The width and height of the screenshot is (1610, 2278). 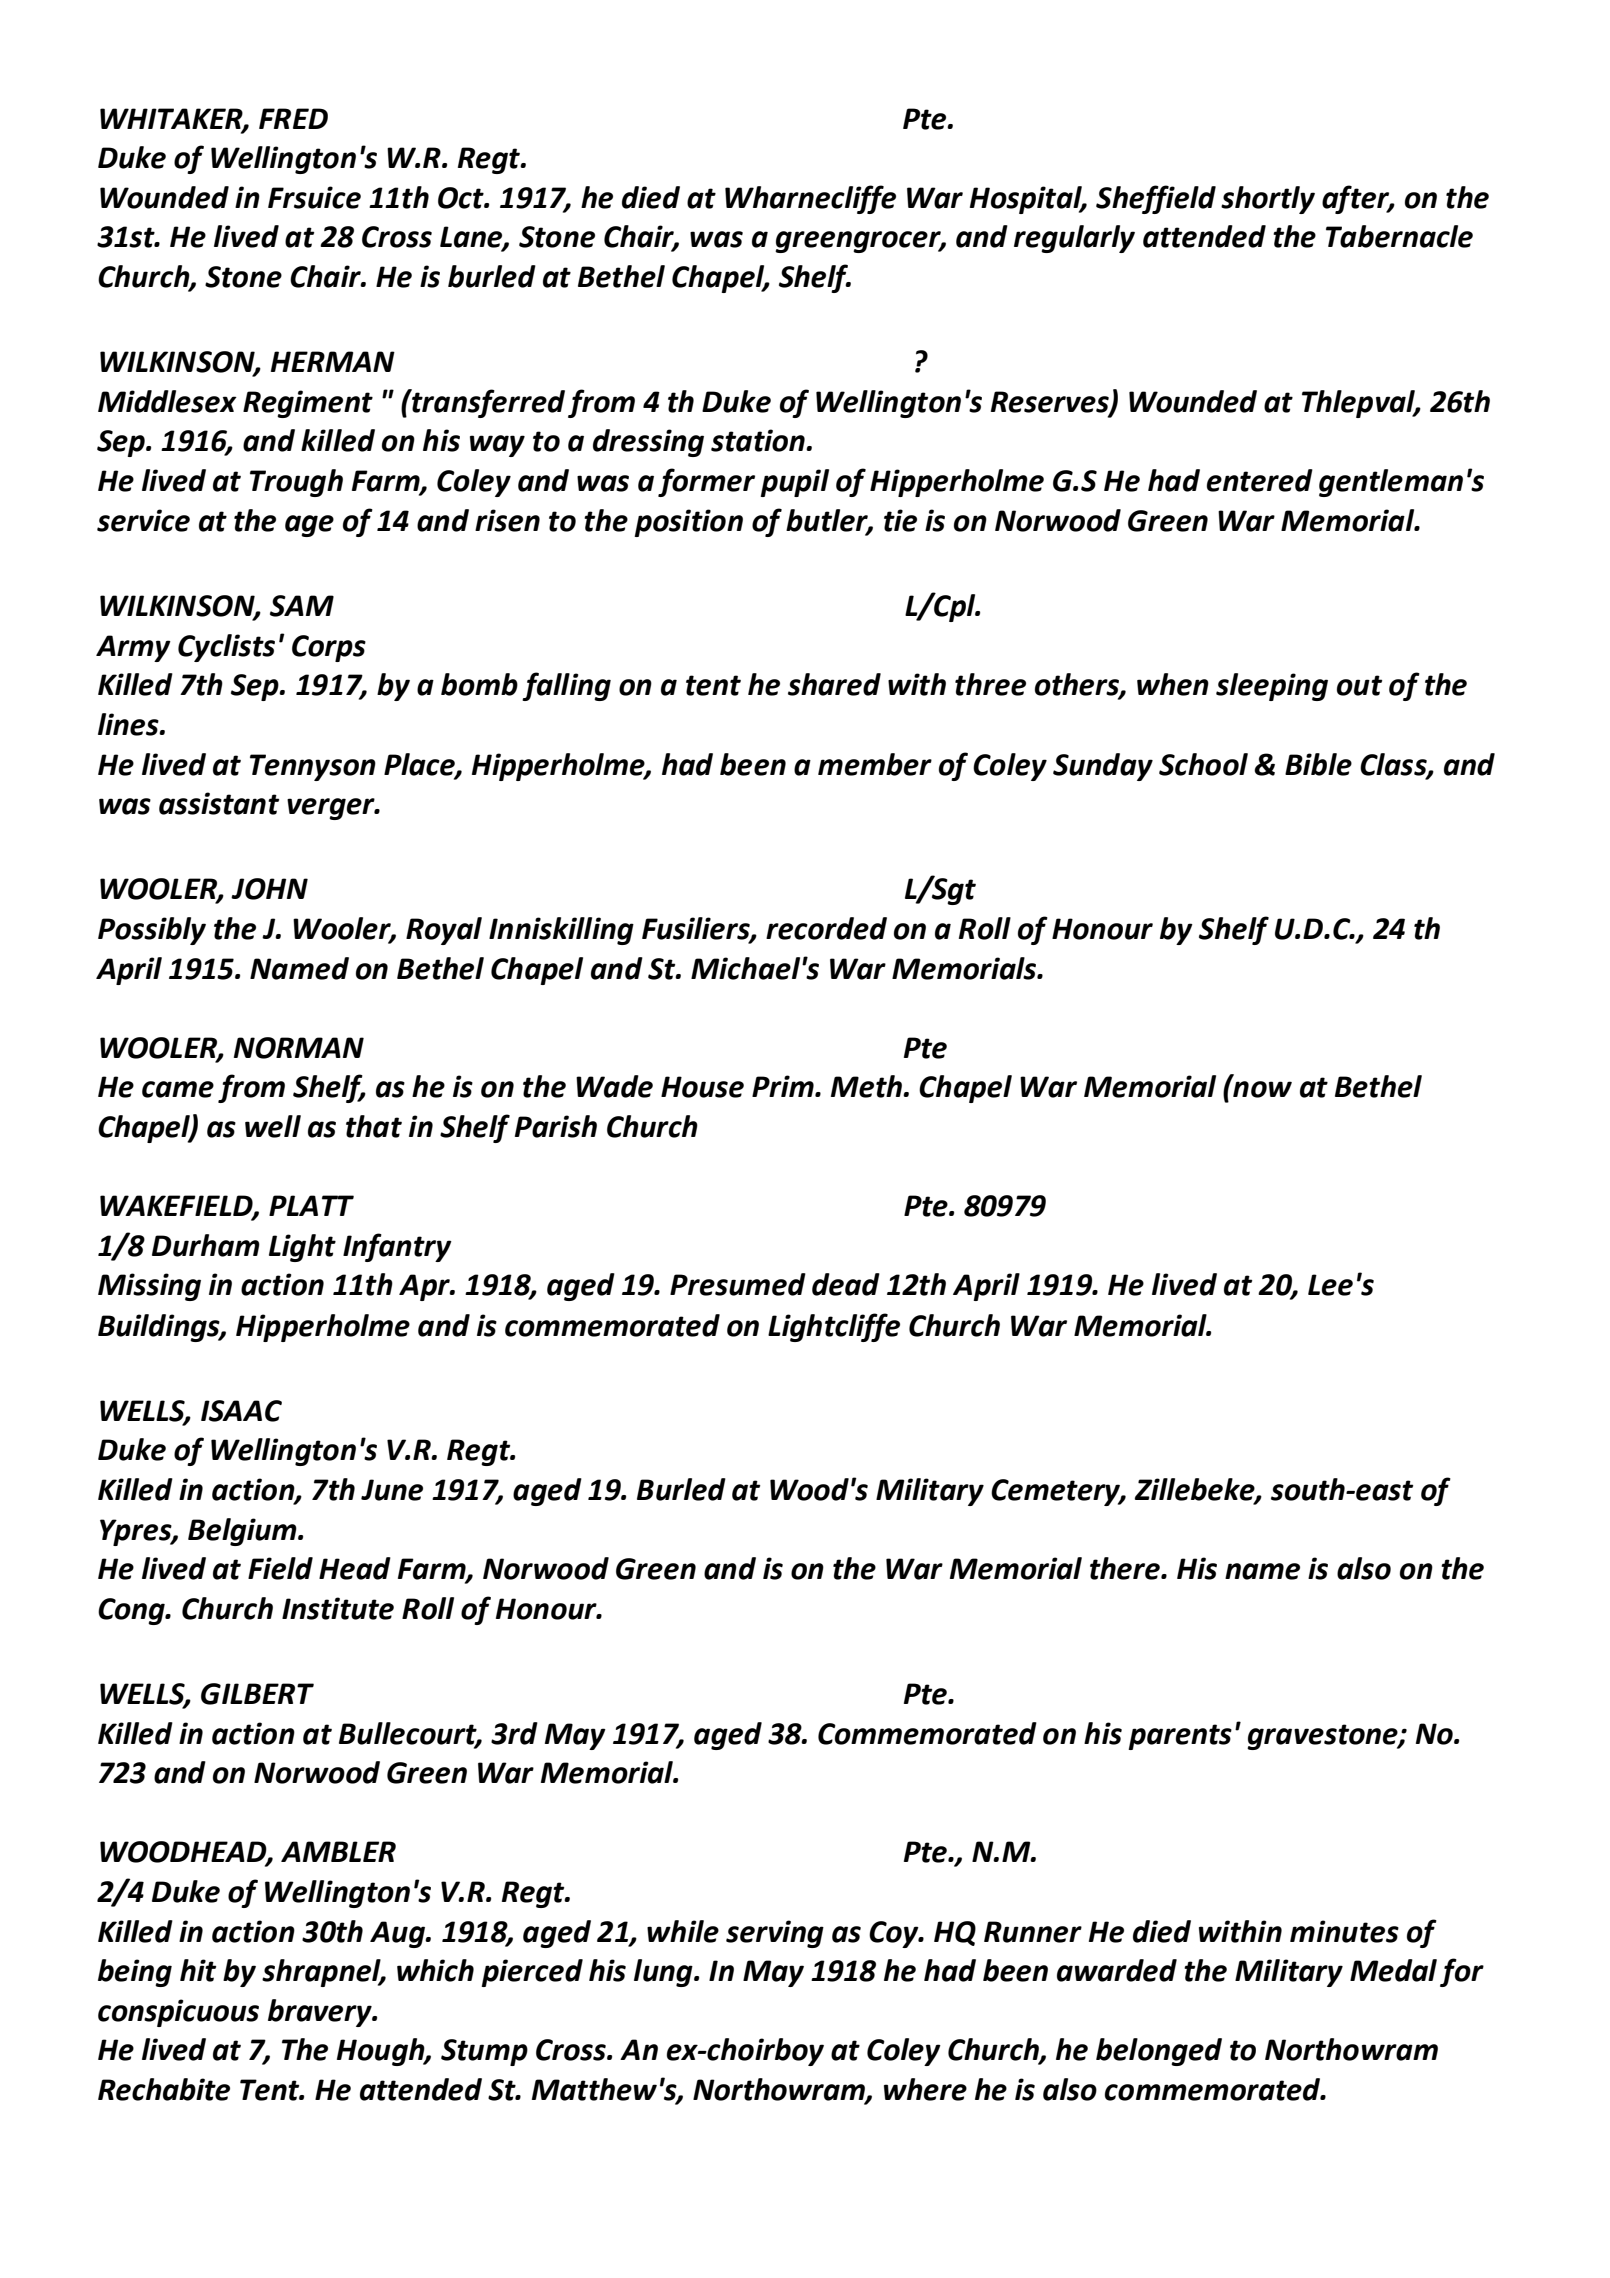 What do you see at coordinates (1268, 200) in the screenshot?
I see `shortly` at bounding box center [1268, 200].
